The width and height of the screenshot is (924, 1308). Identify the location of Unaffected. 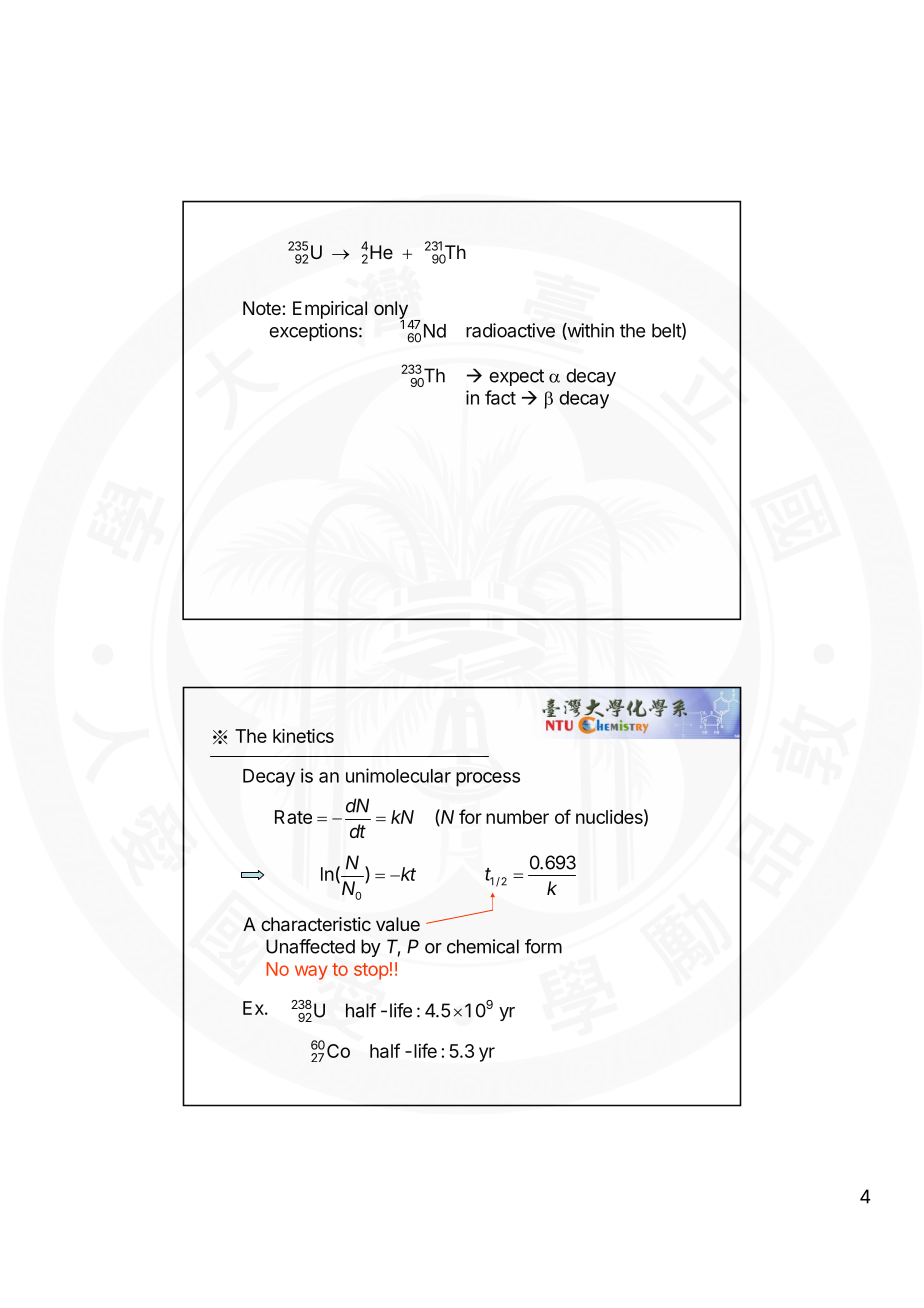
(310, 946).
